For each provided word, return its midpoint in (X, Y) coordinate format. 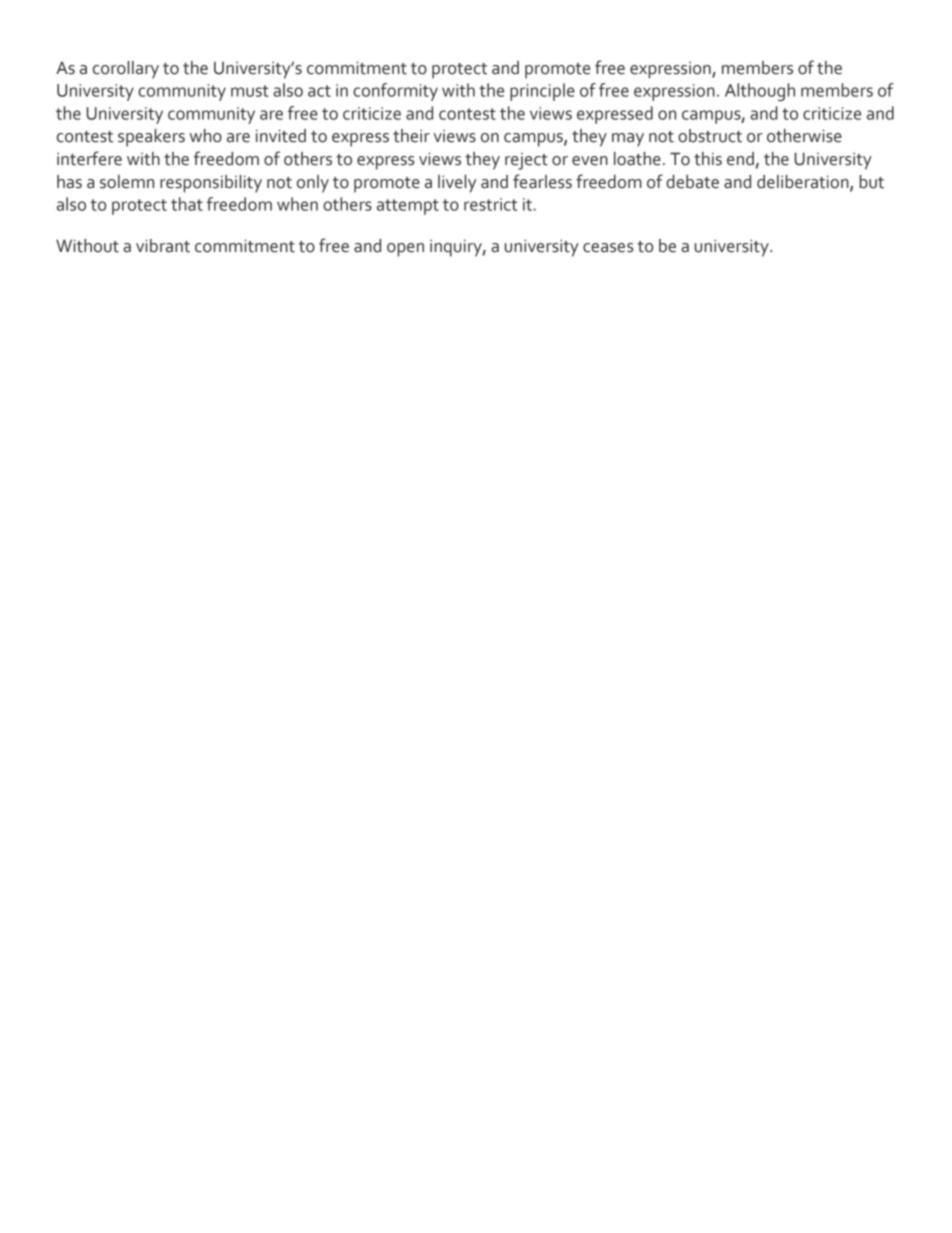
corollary (126, 70)
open (405, 250)
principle (542, 92)
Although (760, 92)
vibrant (163, 246)
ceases (608, 248)
